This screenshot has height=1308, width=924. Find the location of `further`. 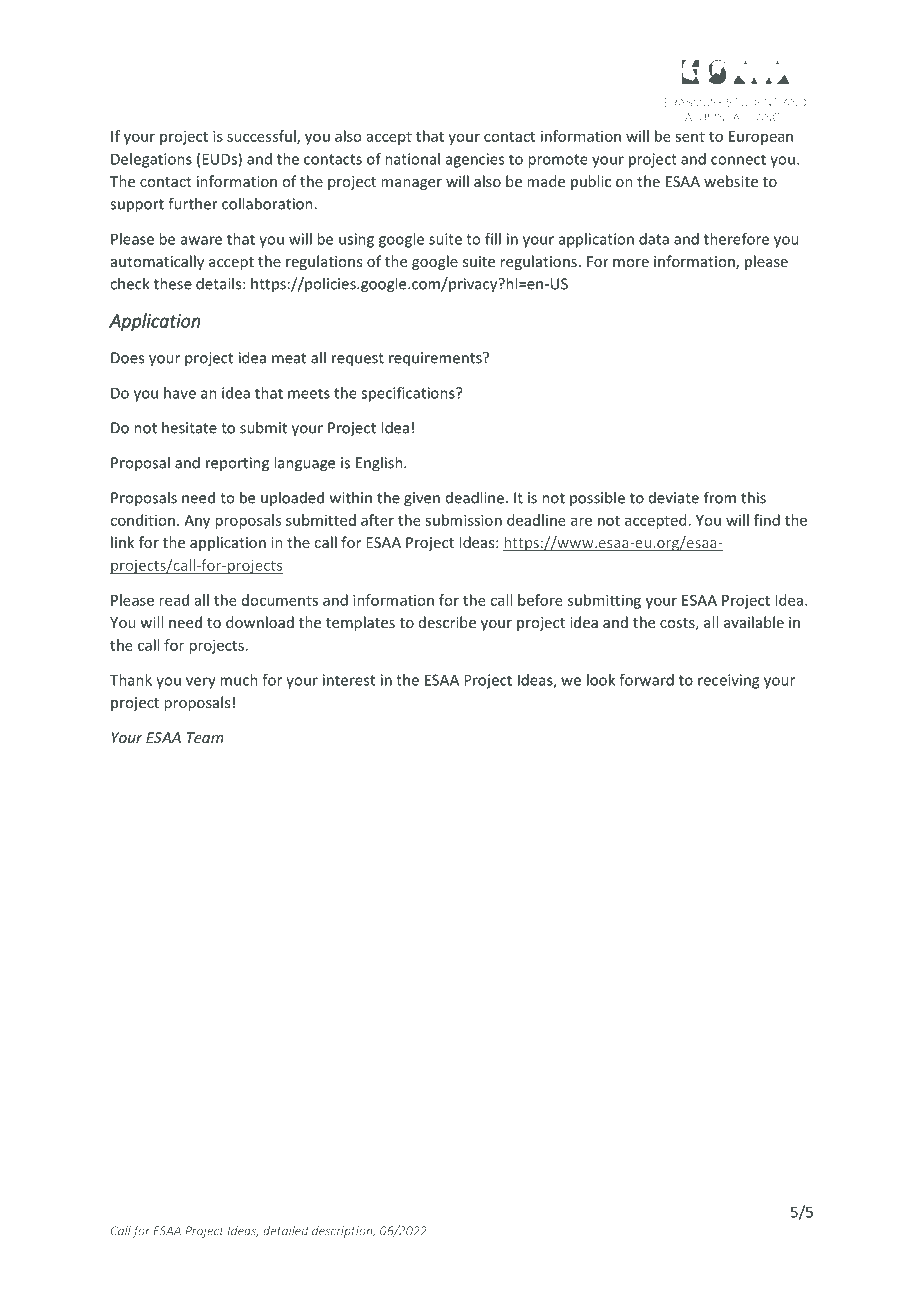

further is located at coordinates (193, 203).
